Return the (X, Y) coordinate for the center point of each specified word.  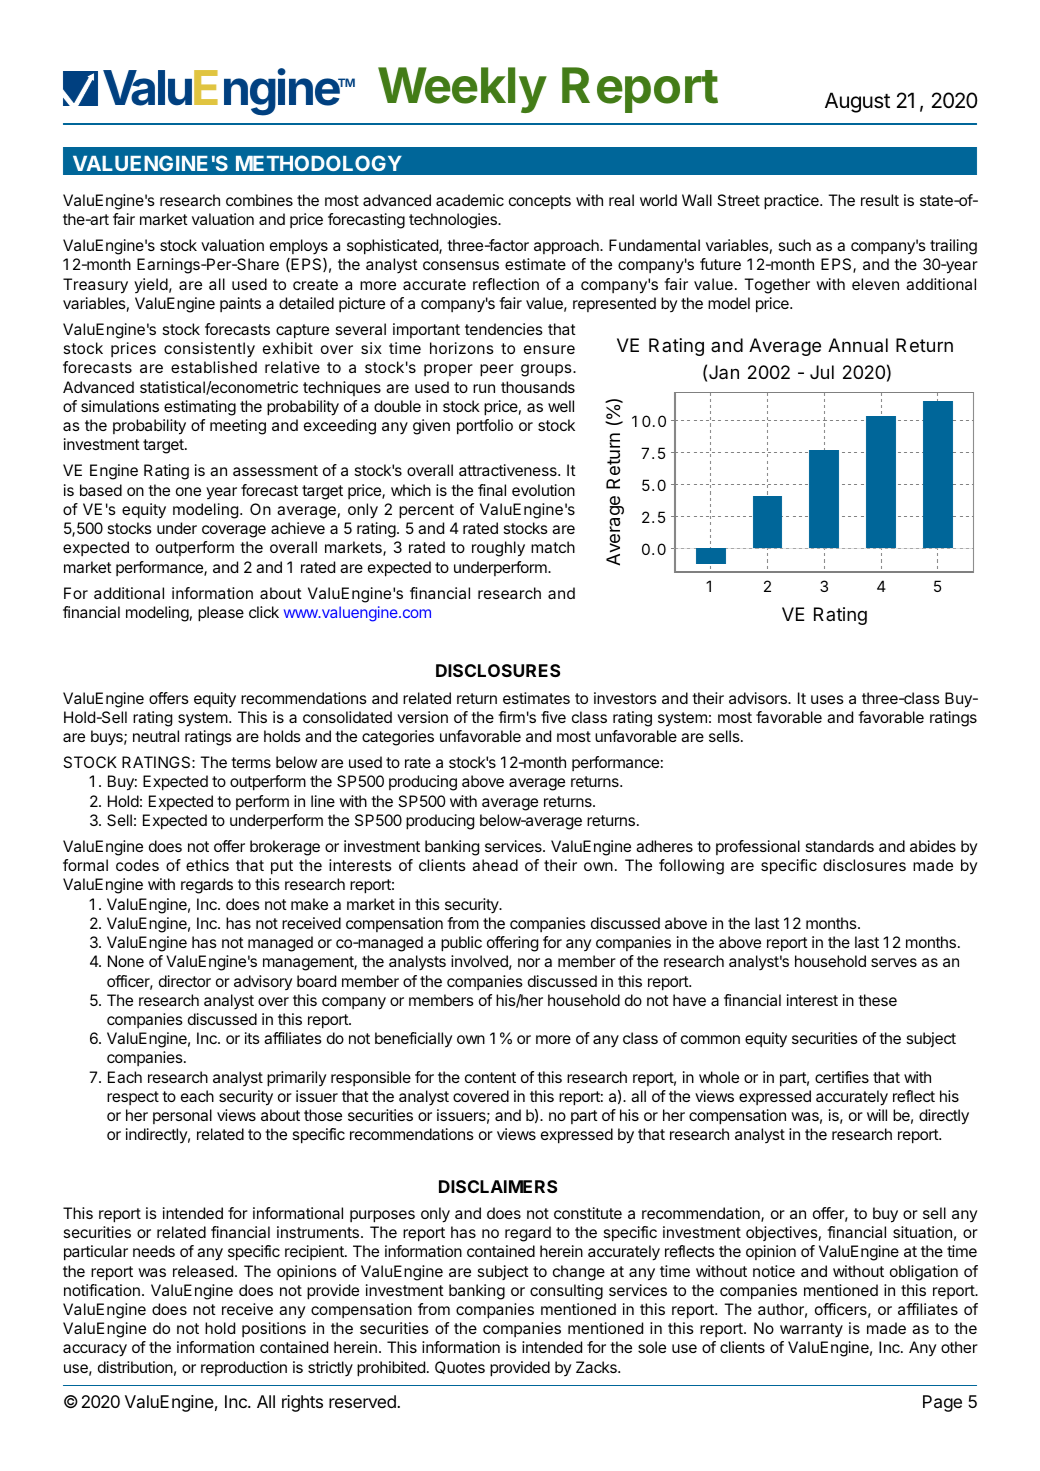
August (857, 102)
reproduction (244, 1368)
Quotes (460, 1367)
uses (827, 699)
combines (259, 200)
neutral (156, 736)
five (553, 717)
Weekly (462, 90)
